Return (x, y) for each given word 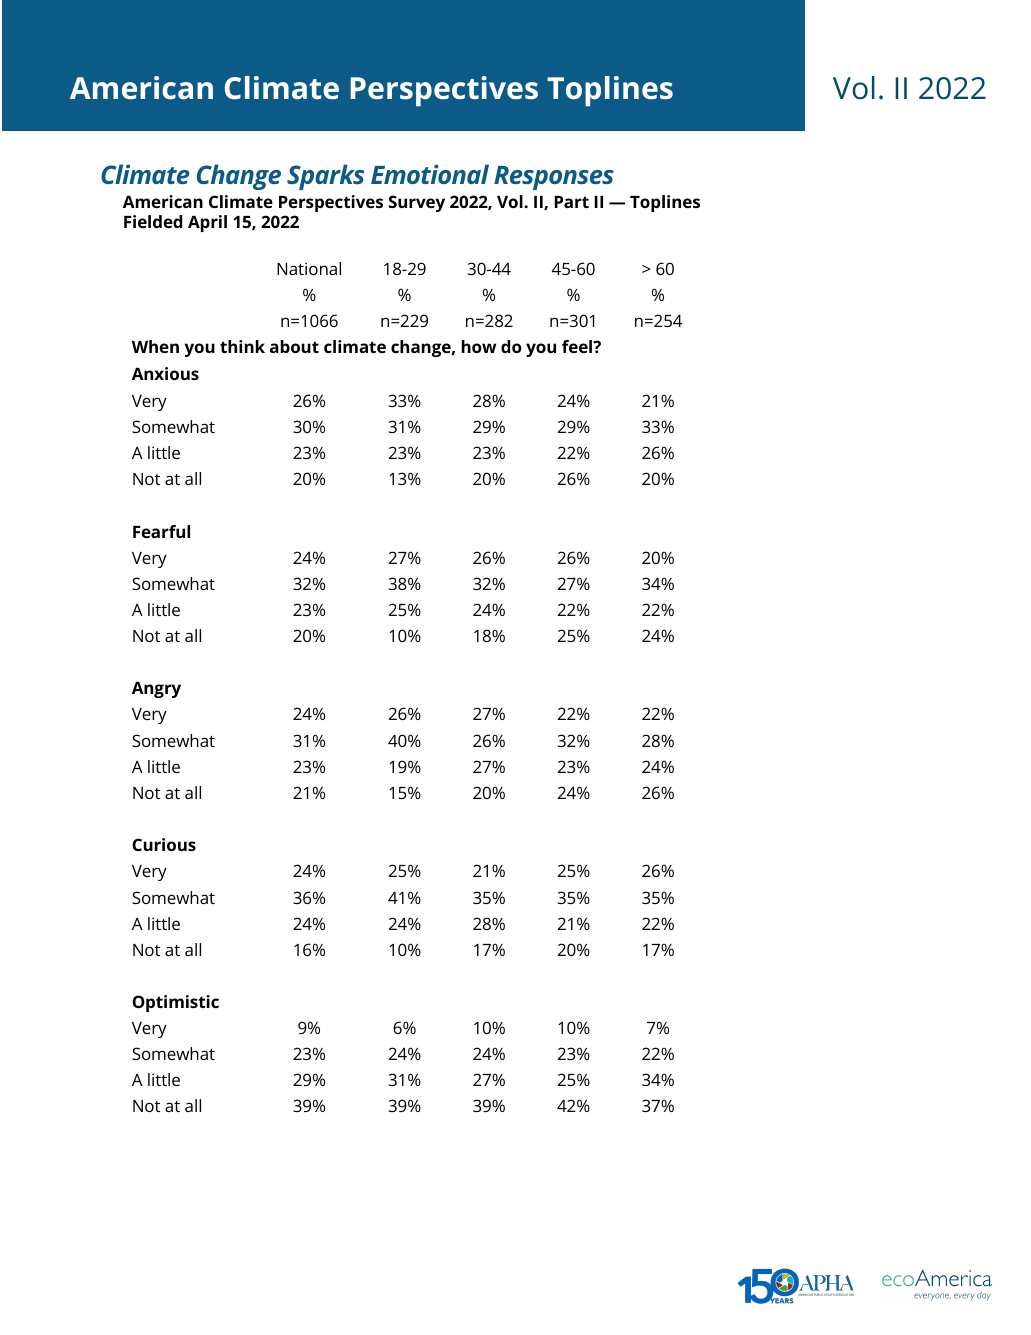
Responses (554, 178)
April (207, 223)
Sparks (326, 177)
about (294, 346)
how (479, 346)
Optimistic (175, 1003)
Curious (164, 844)
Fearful (161, 531)
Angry (156, 690)
